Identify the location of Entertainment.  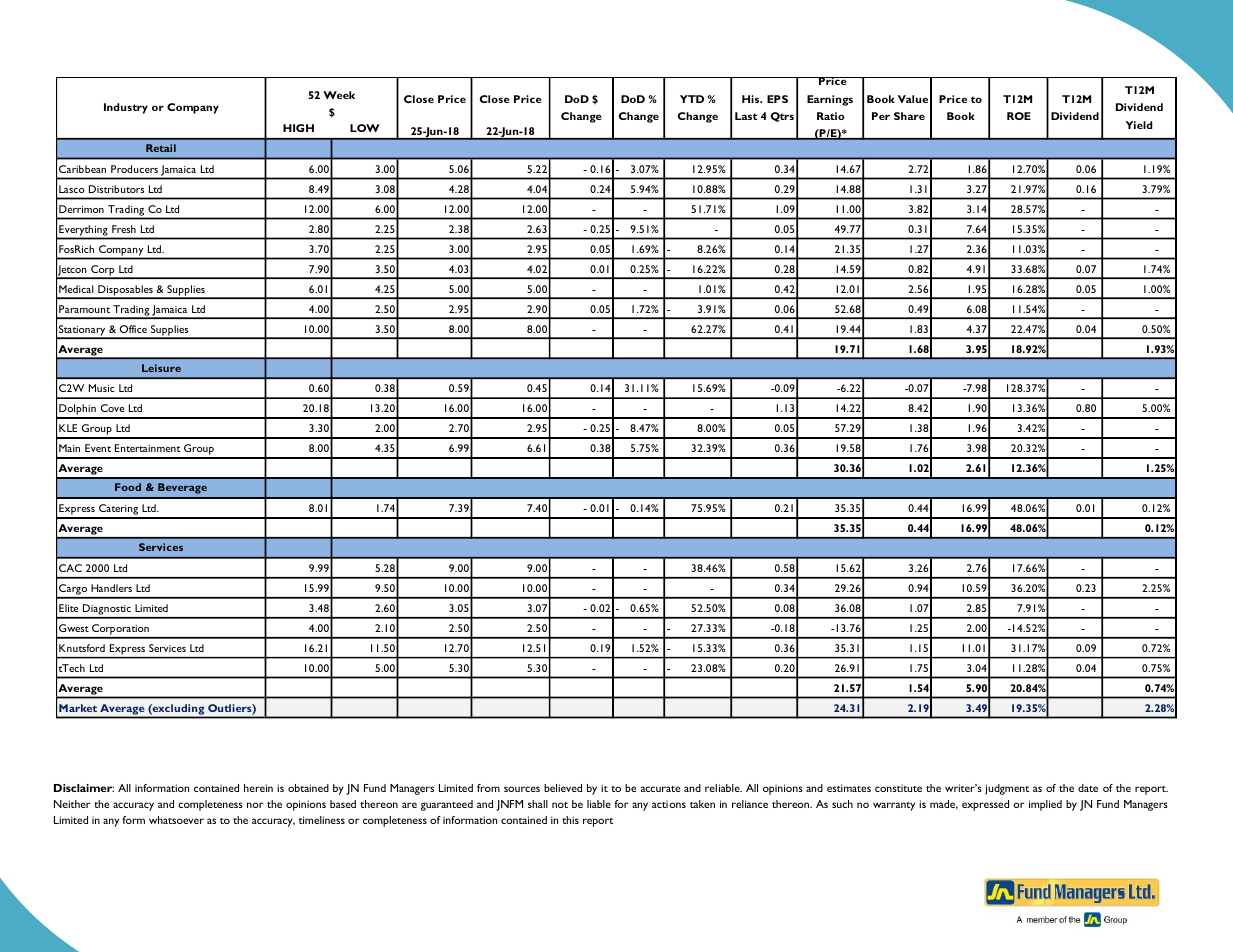
(148, 448).
